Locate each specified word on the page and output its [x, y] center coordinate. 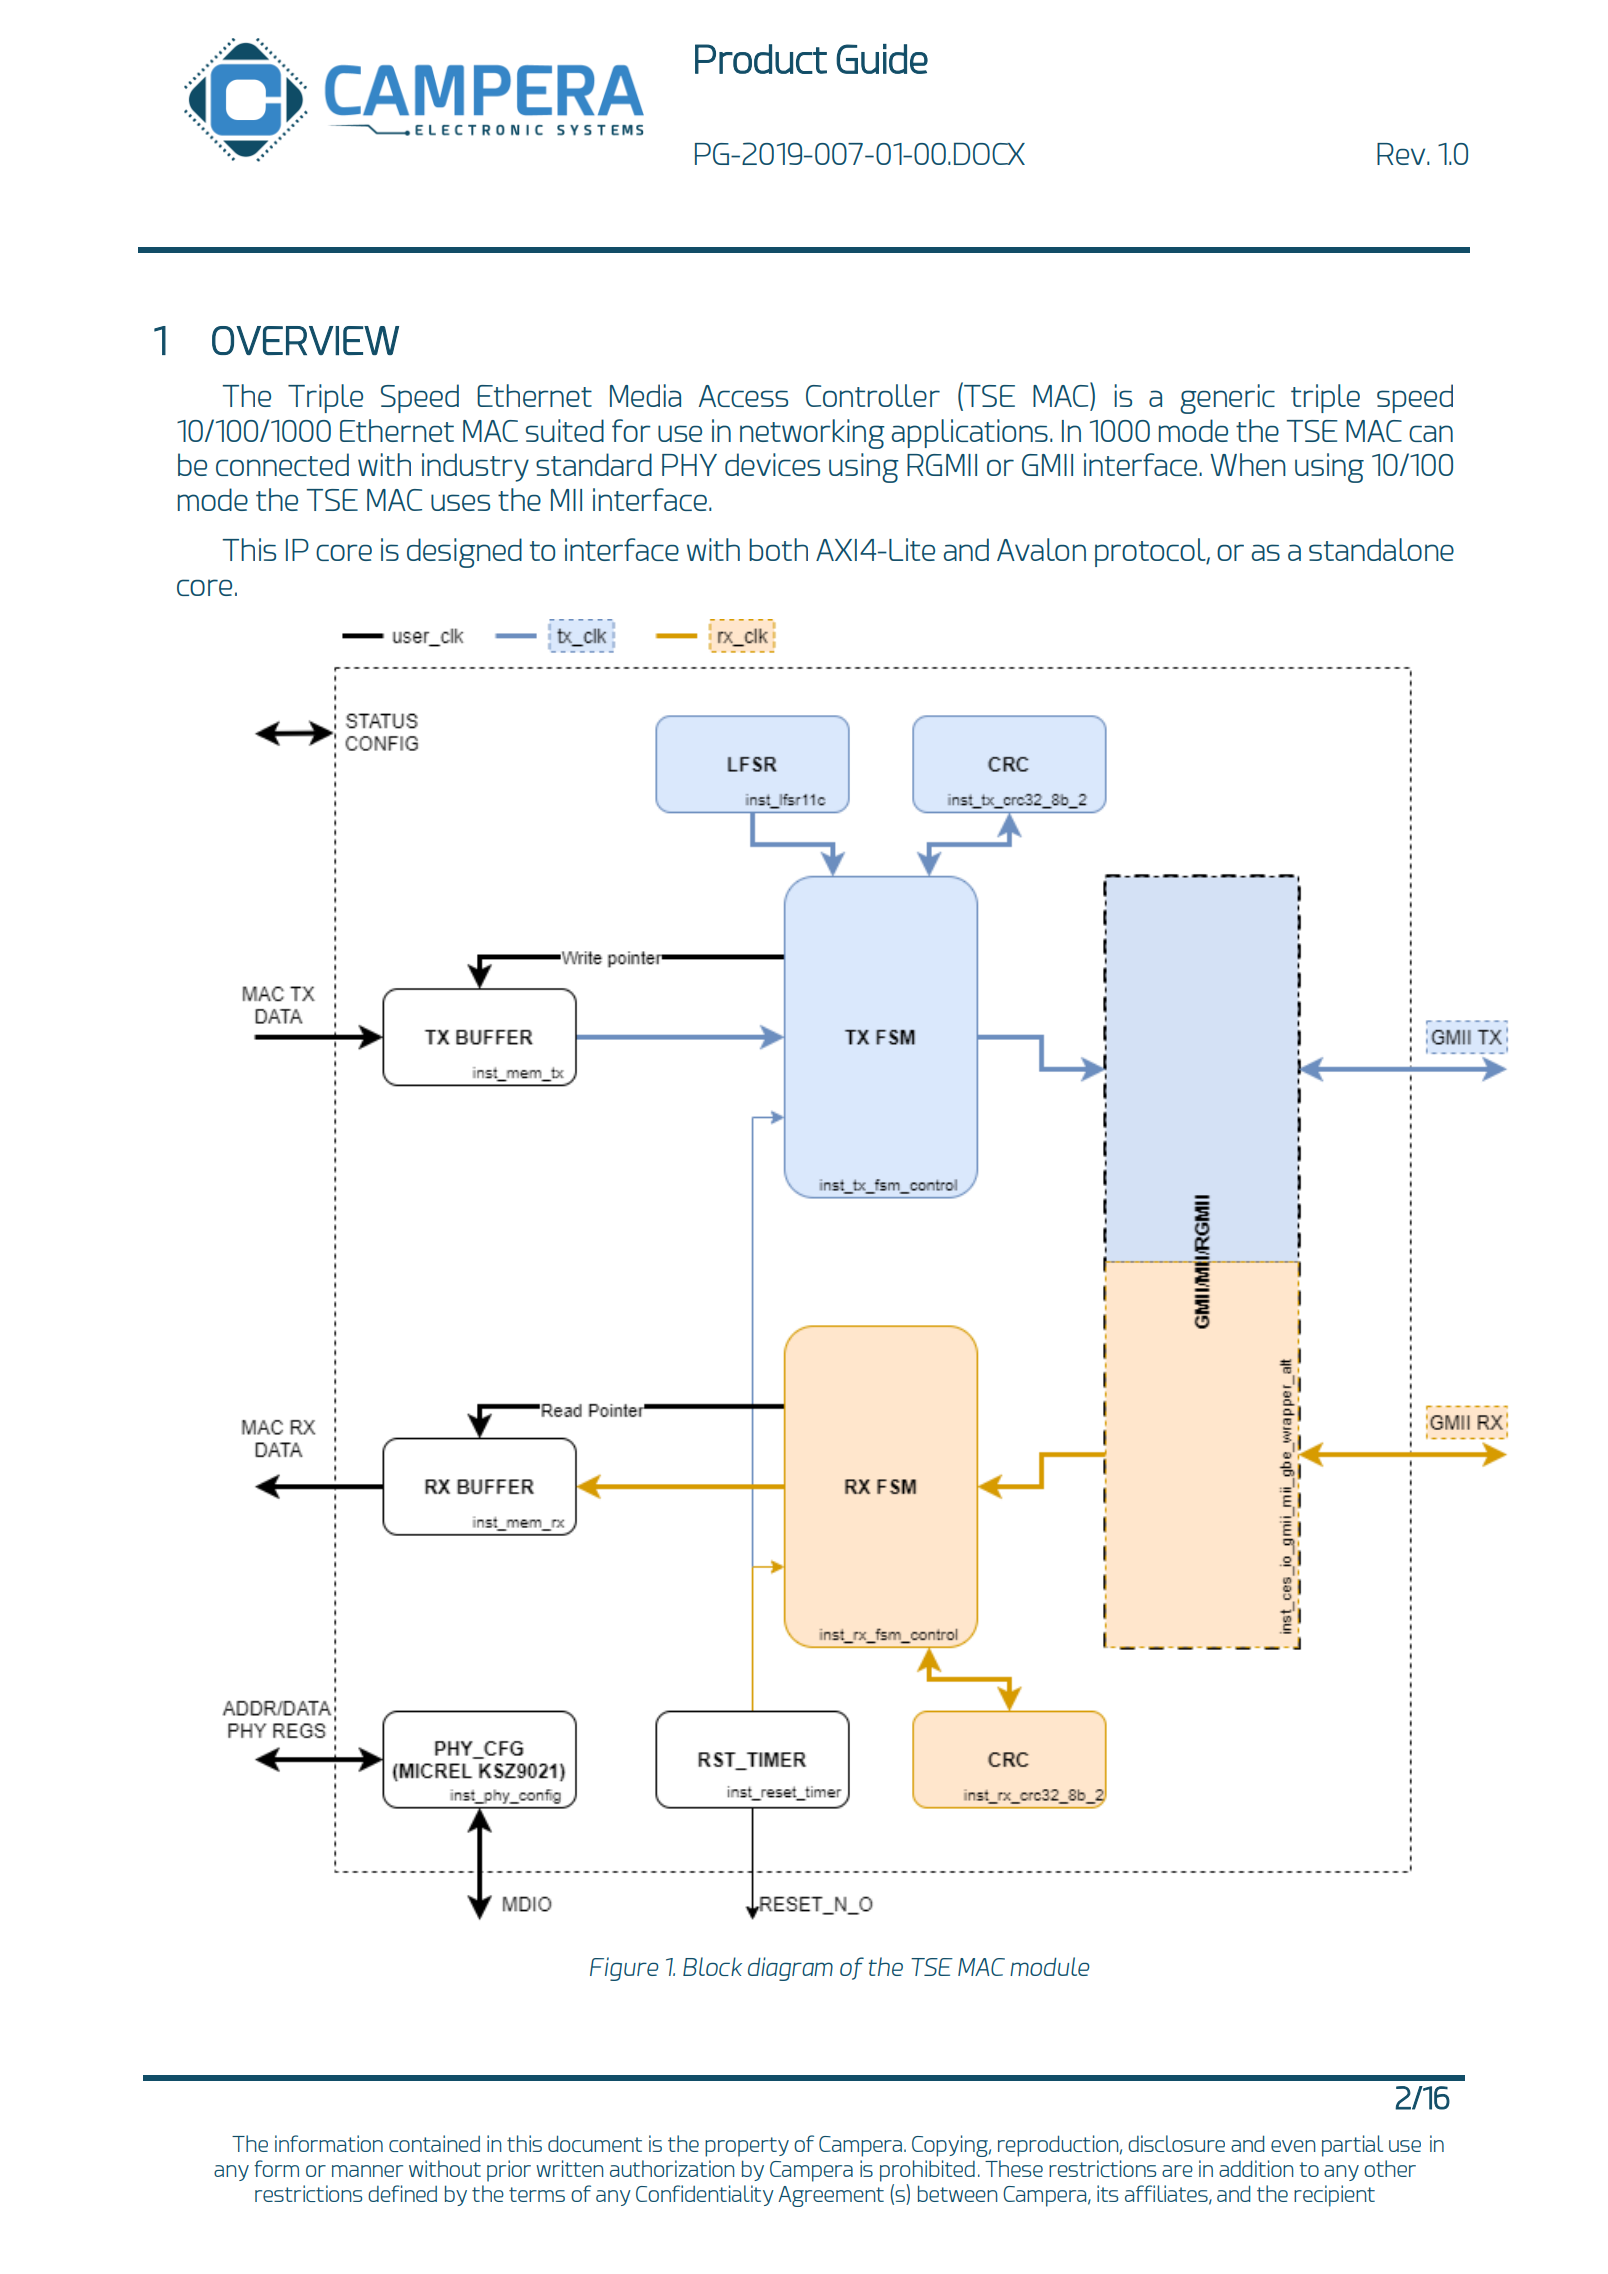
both [778, 549]
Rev [1402, 154]
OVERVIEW [305, 340]
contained [434, 2143]
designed [464, 553]
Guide [882, 59]
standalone [1381, 549]
